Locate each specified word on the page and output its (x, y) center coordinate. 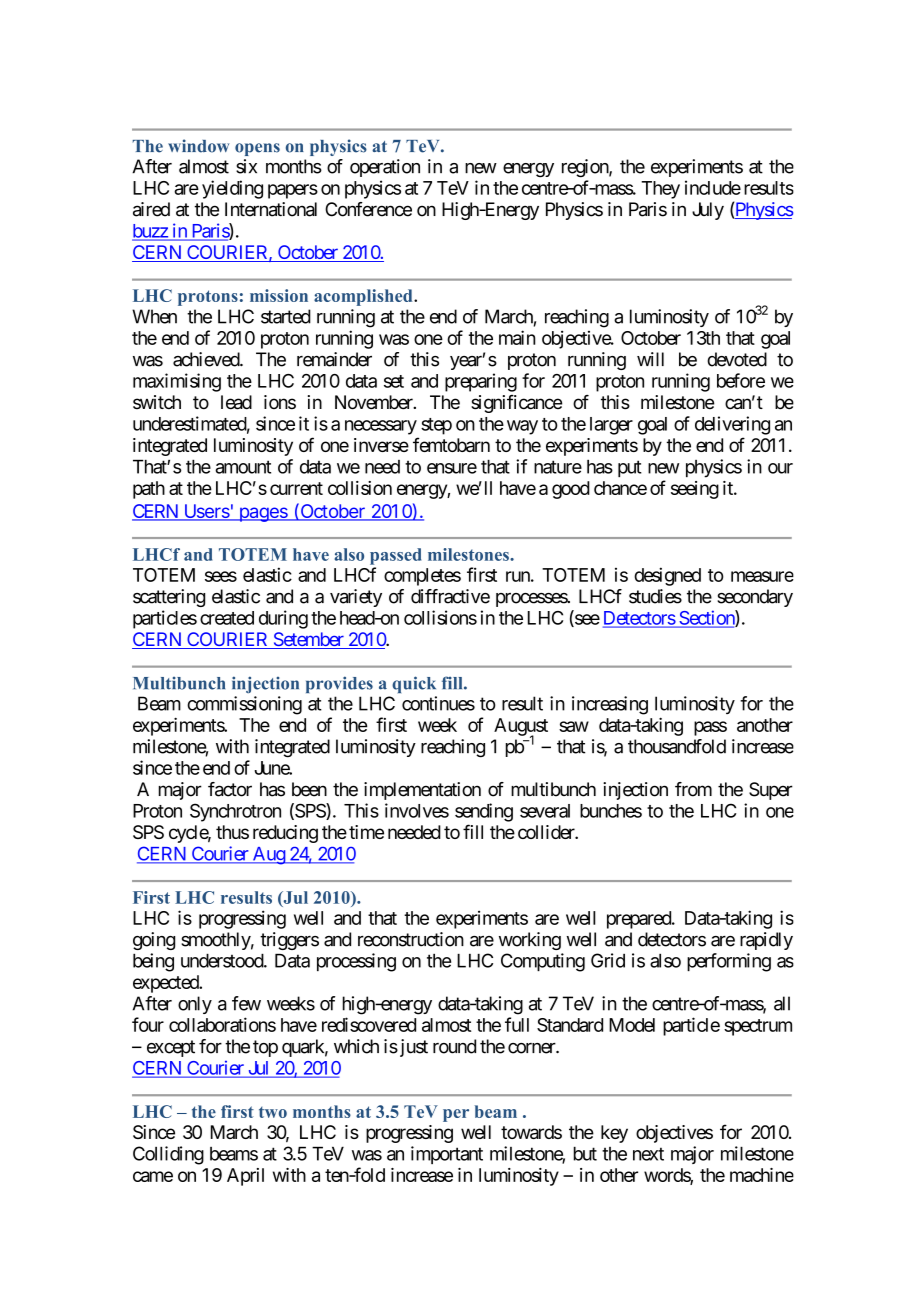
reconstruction (411, 939)
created (227, 618)
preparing (481, 382)
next (648, 1154)
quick (414, 684)
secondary (755, 598)
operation (385, 168)
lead (236, 402)
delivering (732, 425)
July (708, 211)
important (447, 1155)
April (245, 1177)
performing (729, 962)
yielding (232, 189)
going (154, 941)
